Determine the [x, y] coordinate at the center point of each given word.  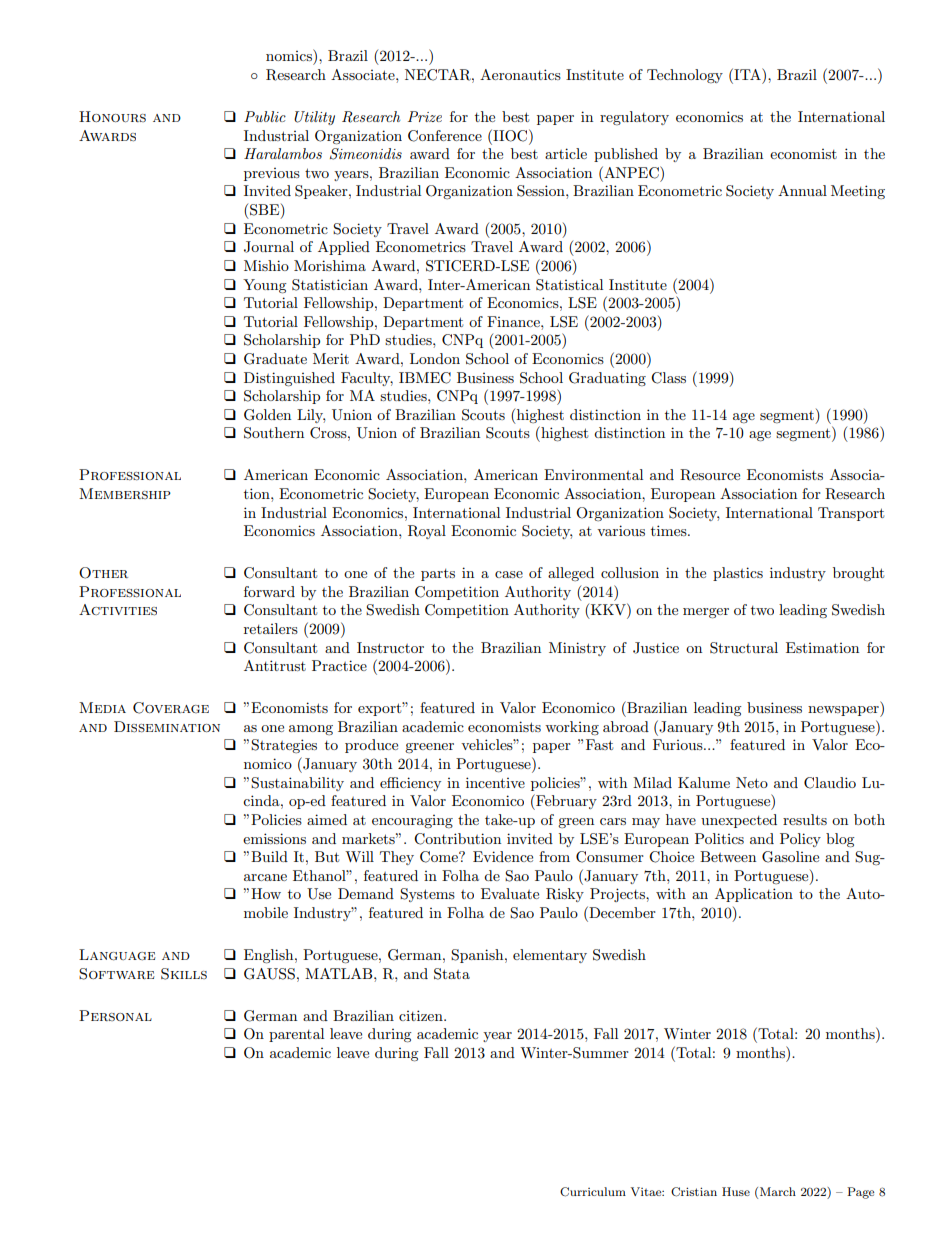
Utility [314, 118]
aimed [327, 819]
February [565, 802]
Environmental [593, 474]
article [566, 153]
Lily [311, 416]
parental [296, 1035]
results [805, 819]
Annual [802, 190]
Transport [851, 514]
